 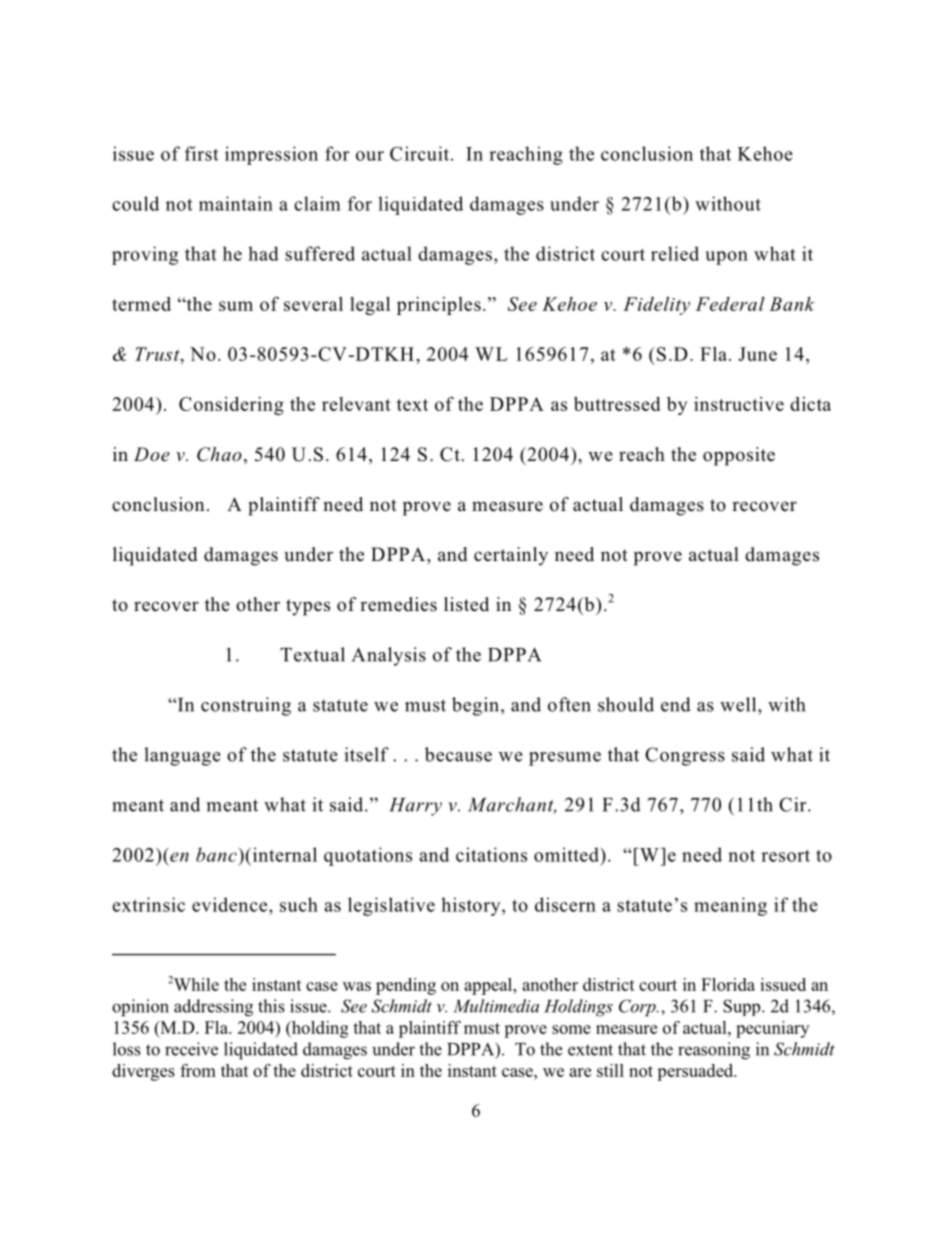 I want to click on relied, so click(x=675, y=253).
